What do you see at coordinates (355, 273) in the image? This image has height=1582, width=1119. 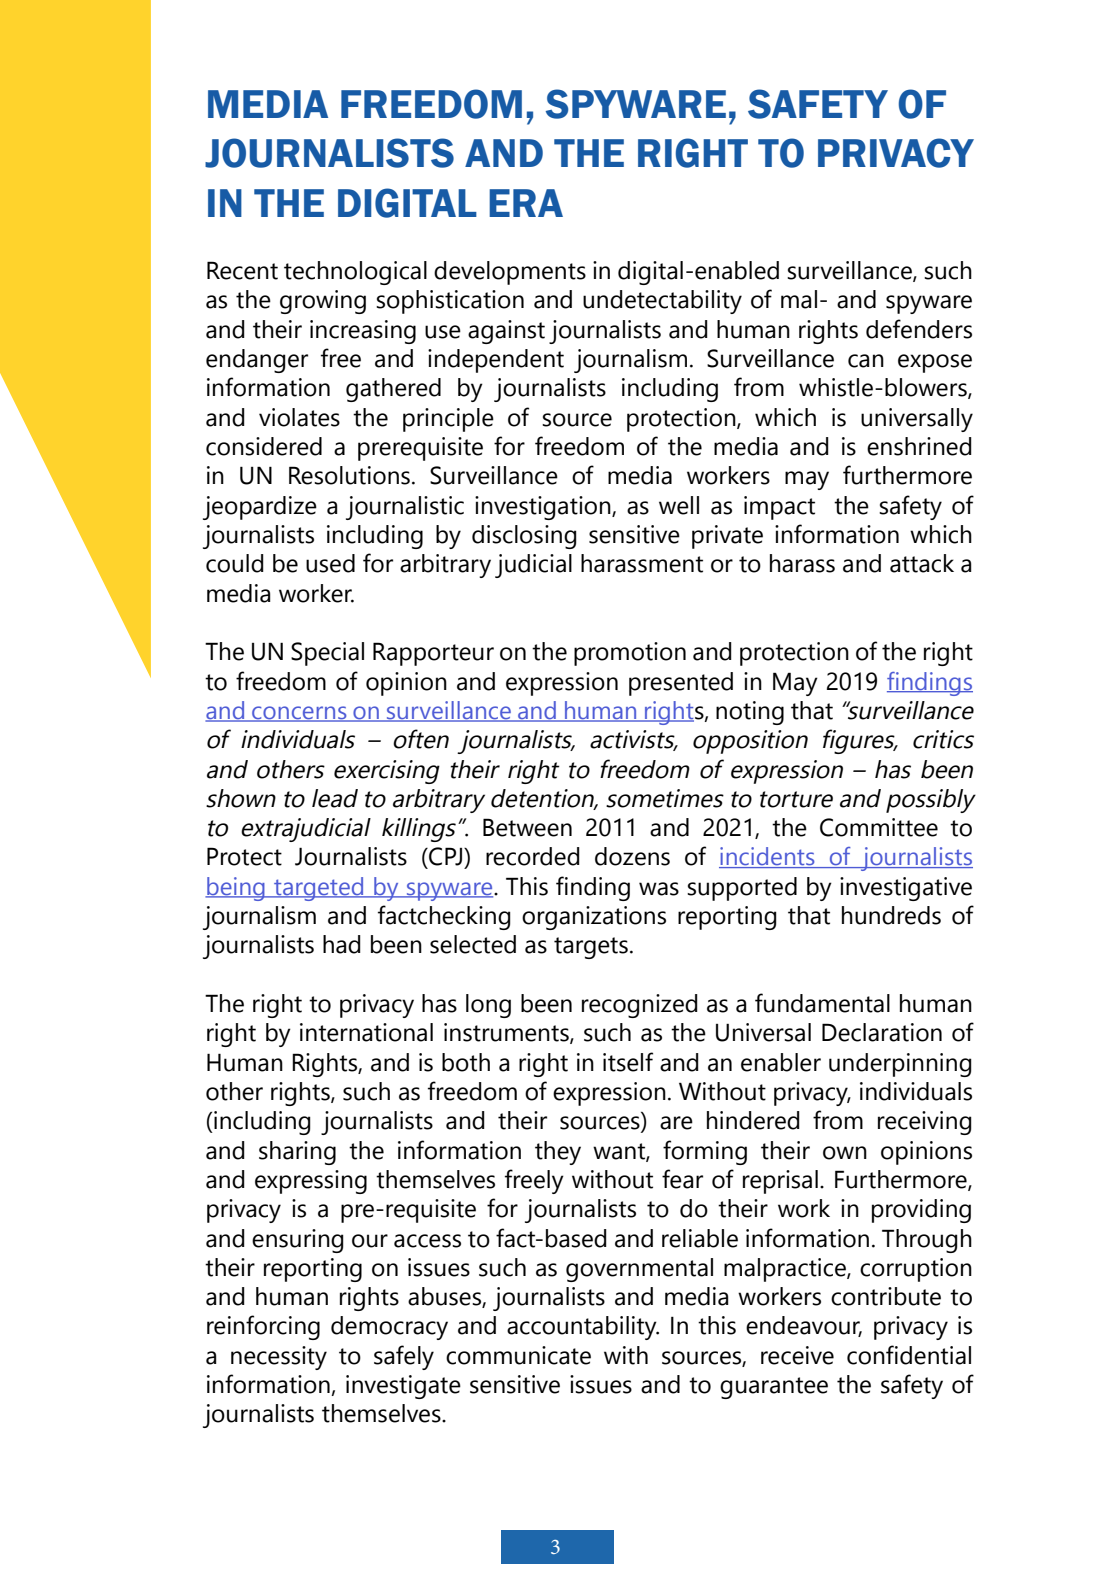 I see `technological` at bounding box center [355, 273].
